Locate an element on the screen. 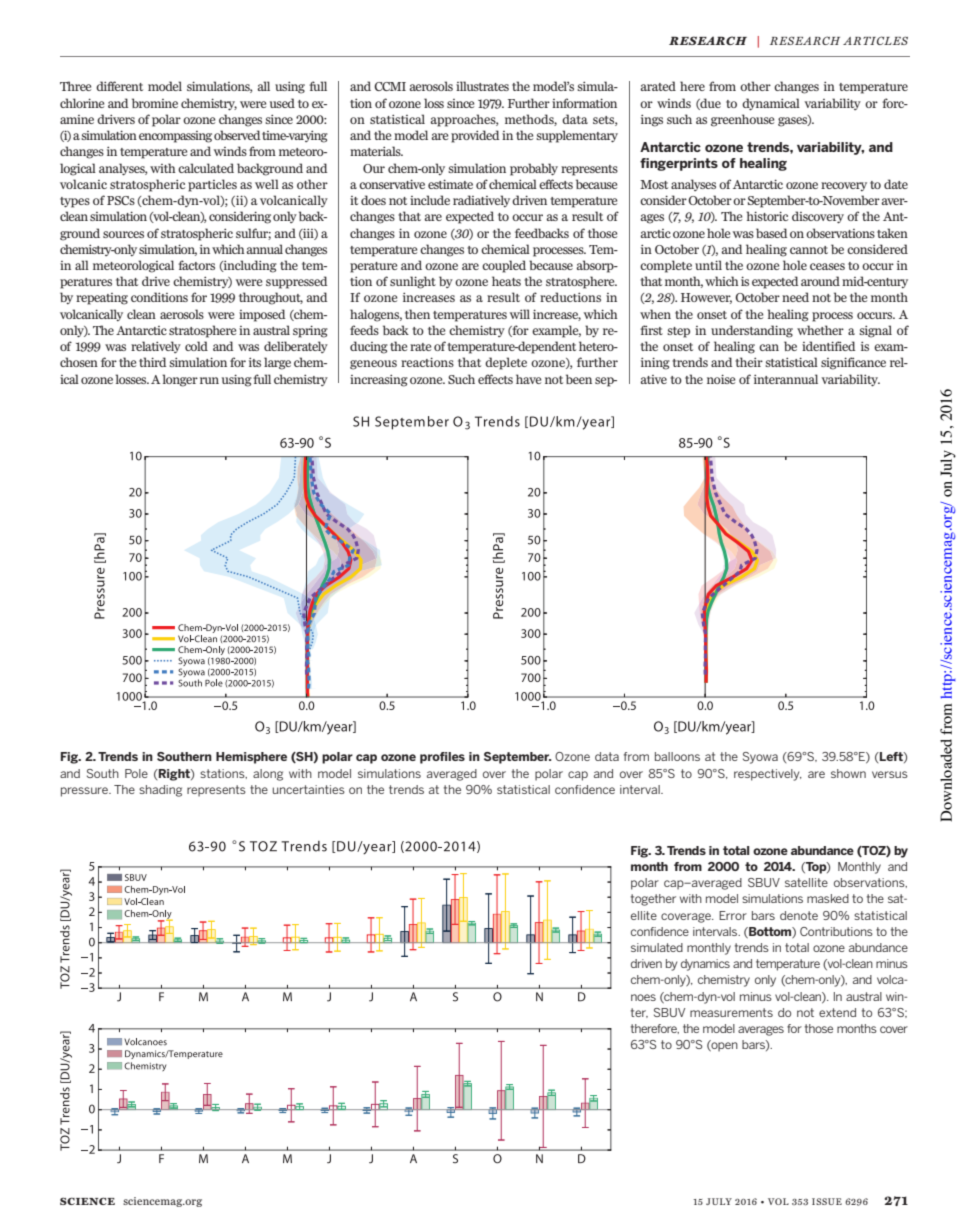 The image size is (968, 1232). fingerprints is located at coordinates (679, 164).
